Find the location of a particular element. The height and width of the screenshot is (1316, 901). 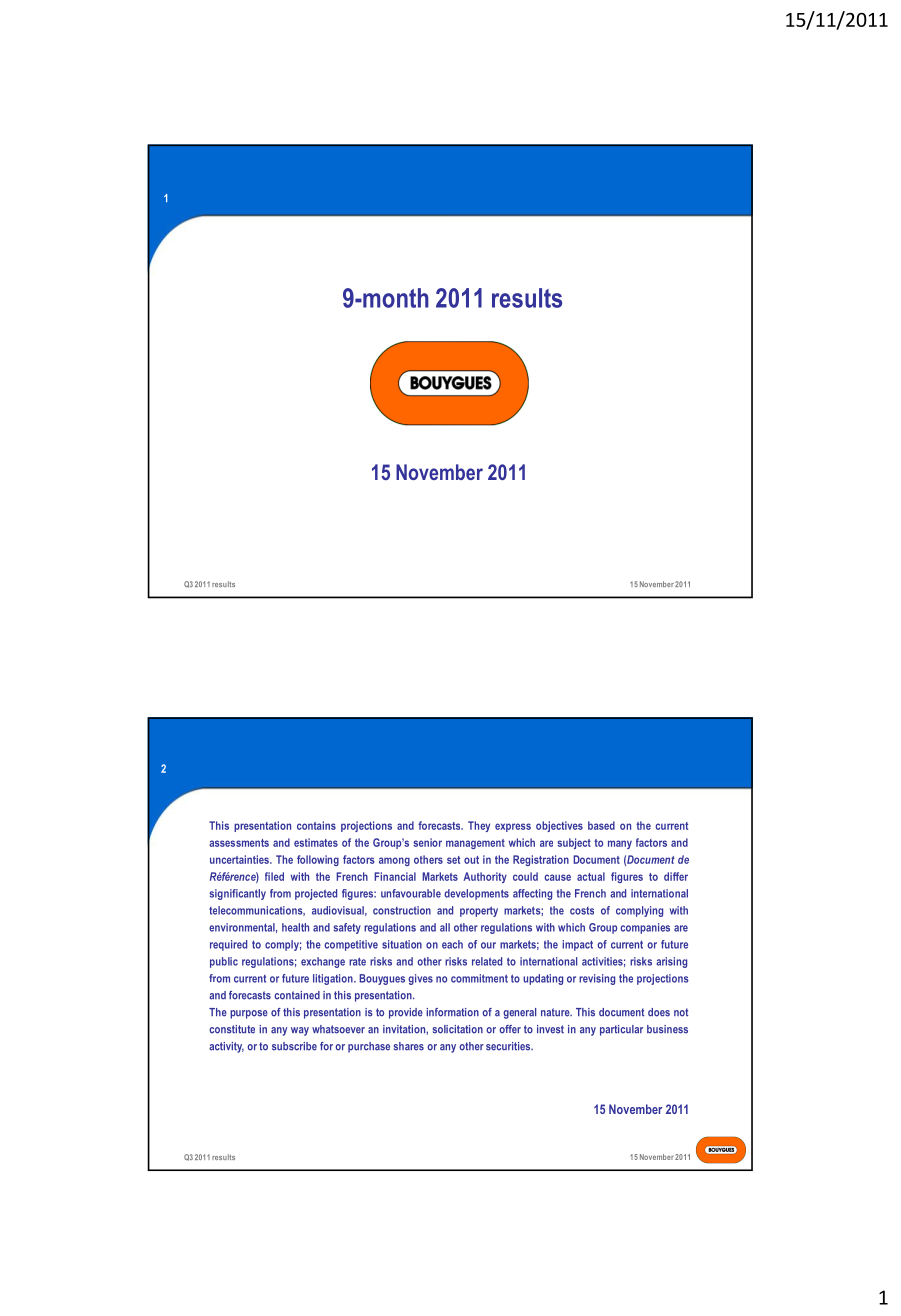

developments is located at coordinates (476, 894).
